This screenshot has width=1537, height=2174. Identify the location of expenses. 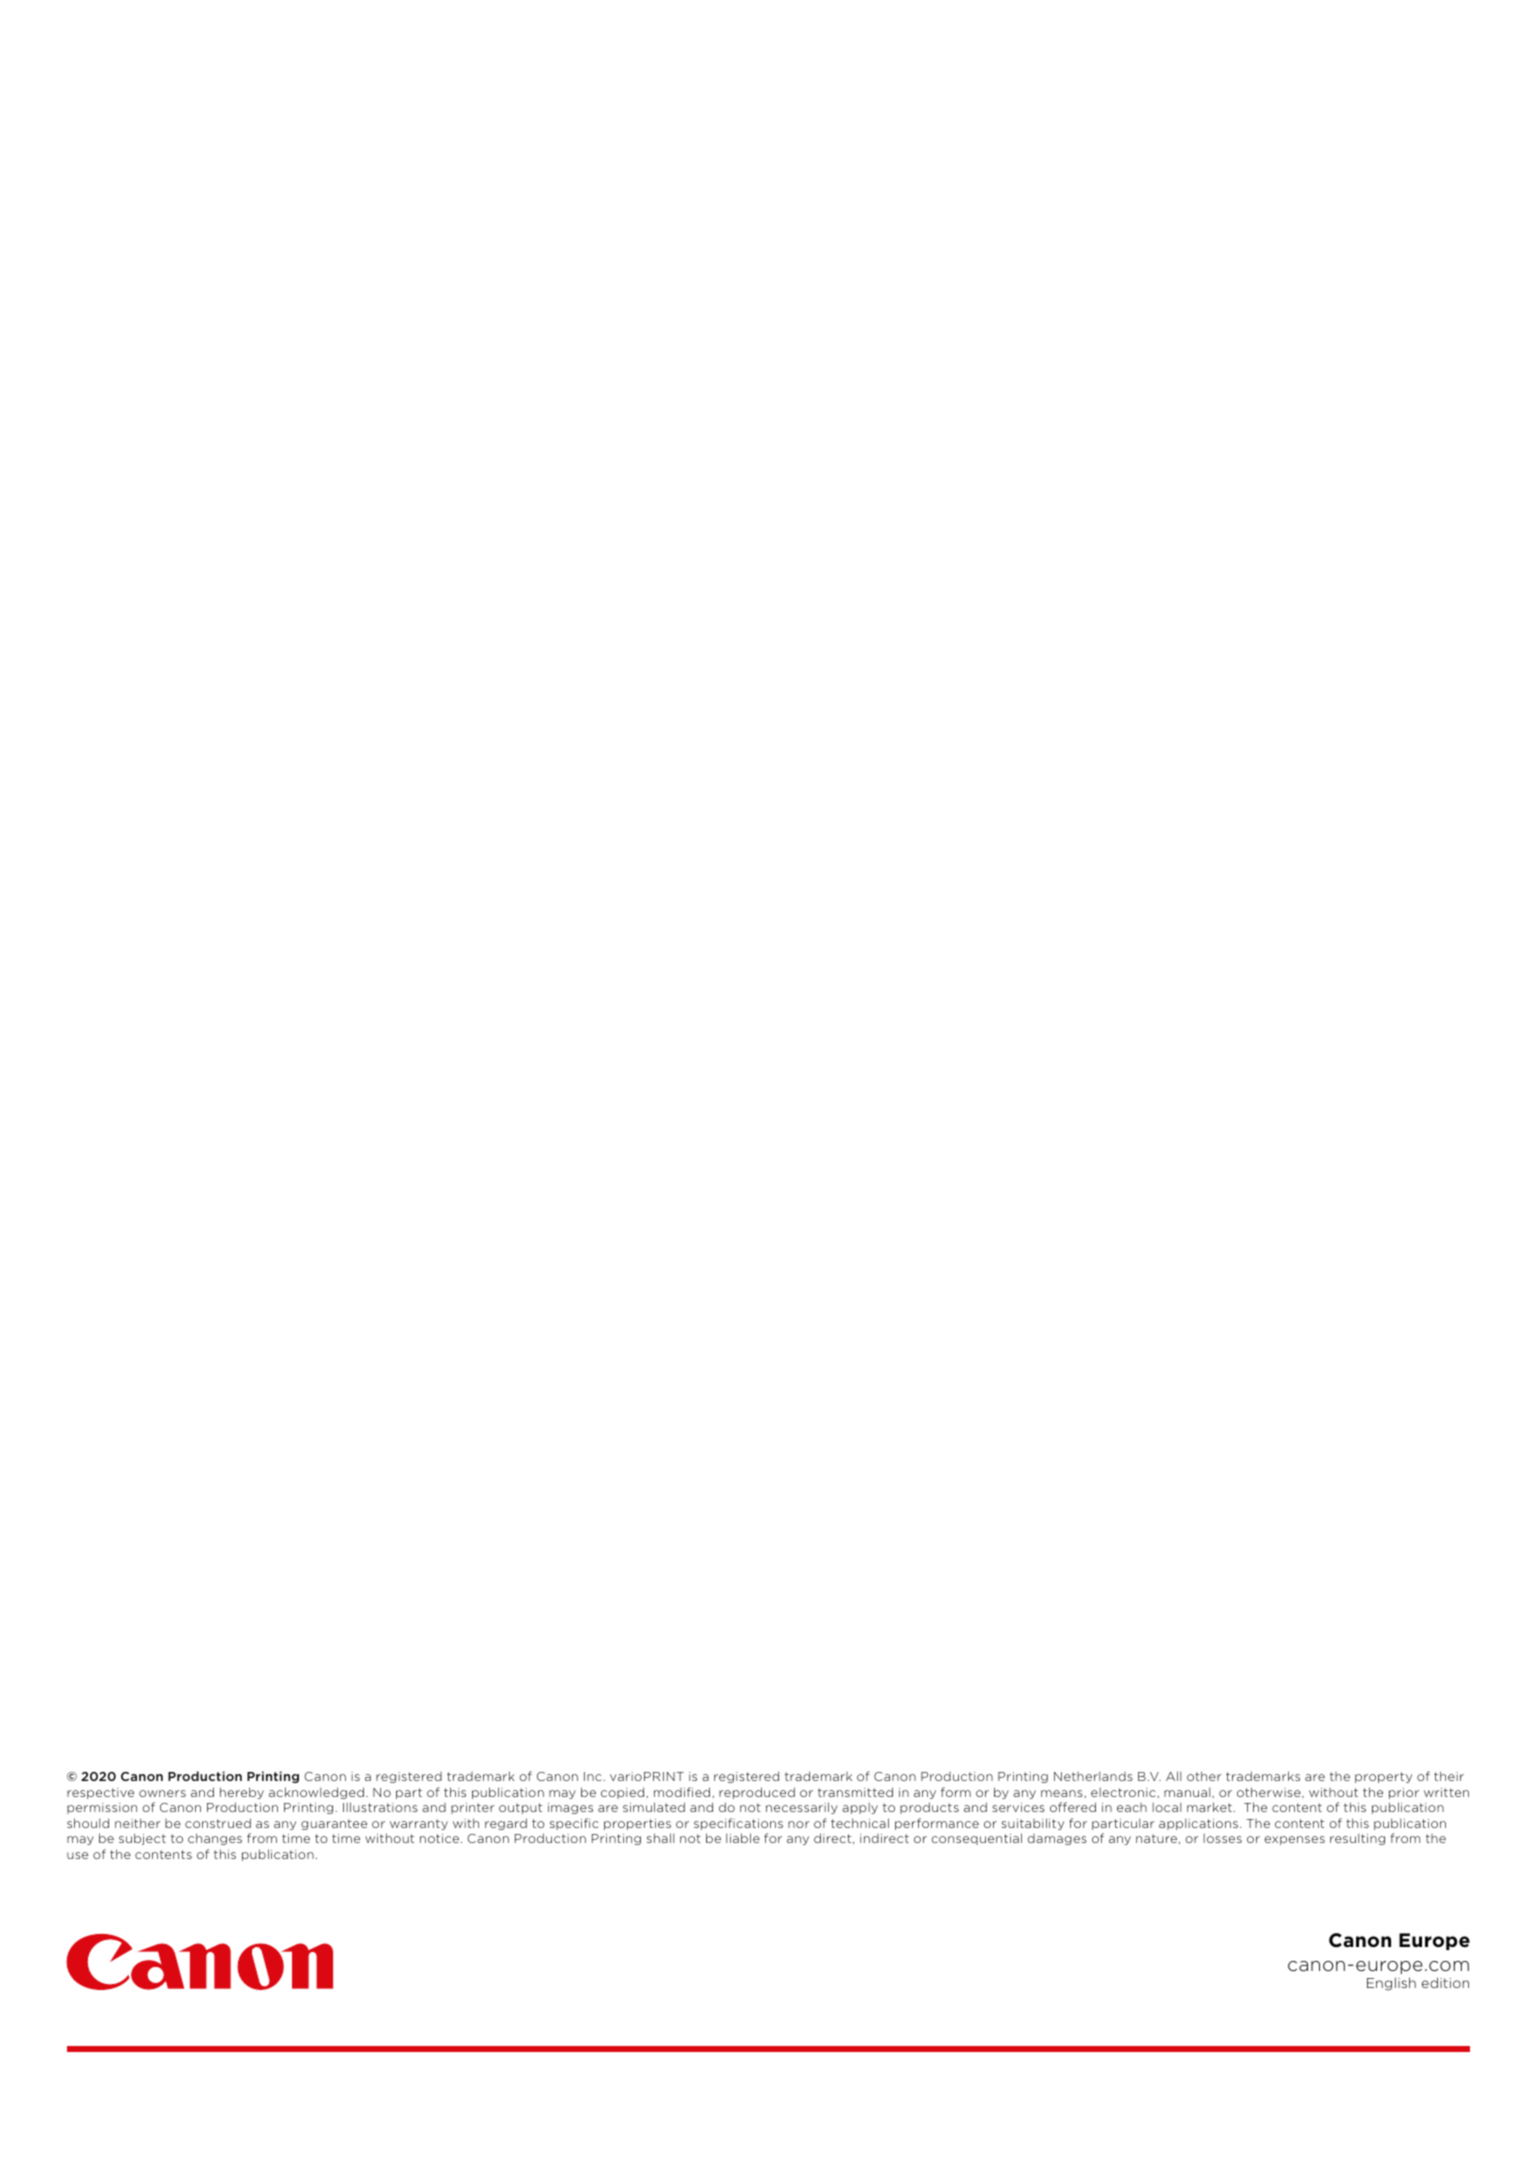
(1294, 1840).
